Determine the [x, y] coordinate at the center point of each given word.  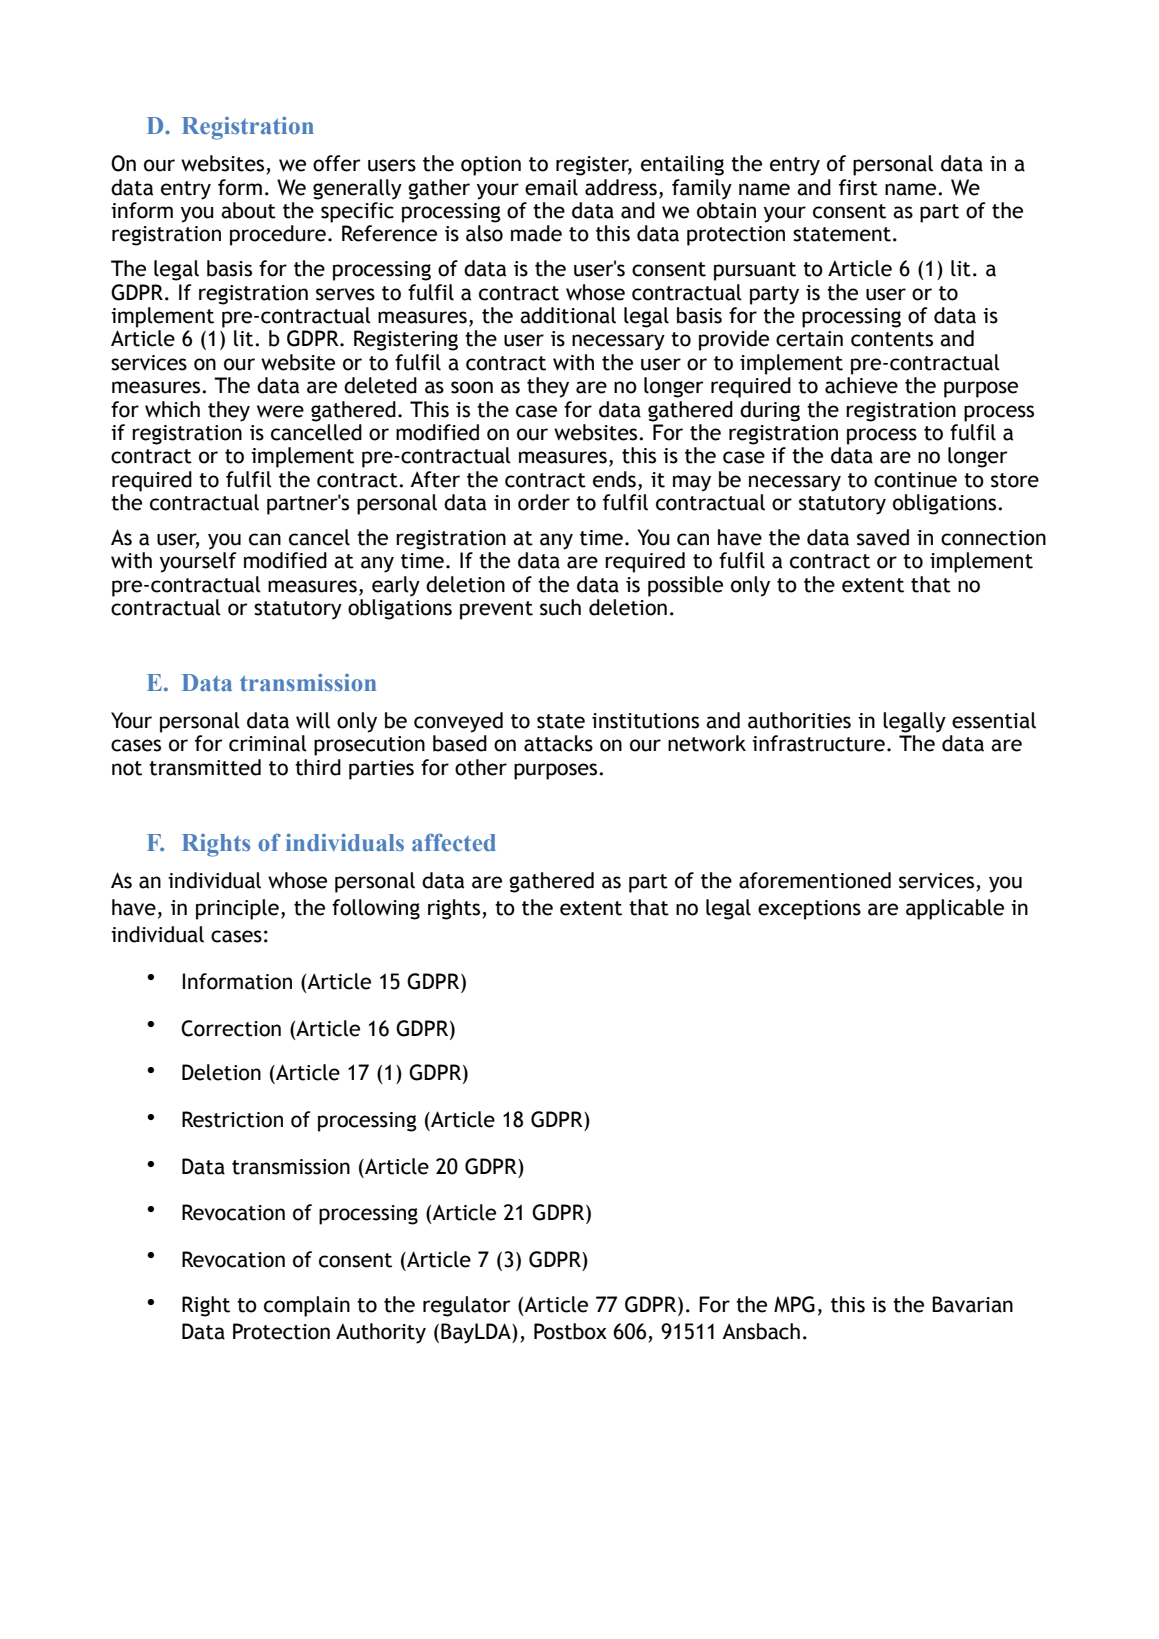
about [248, 210]
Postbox [570, 1331]
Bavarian [972, 1304]
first [858, 187]
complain [307, 1306]
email [551, 187]
